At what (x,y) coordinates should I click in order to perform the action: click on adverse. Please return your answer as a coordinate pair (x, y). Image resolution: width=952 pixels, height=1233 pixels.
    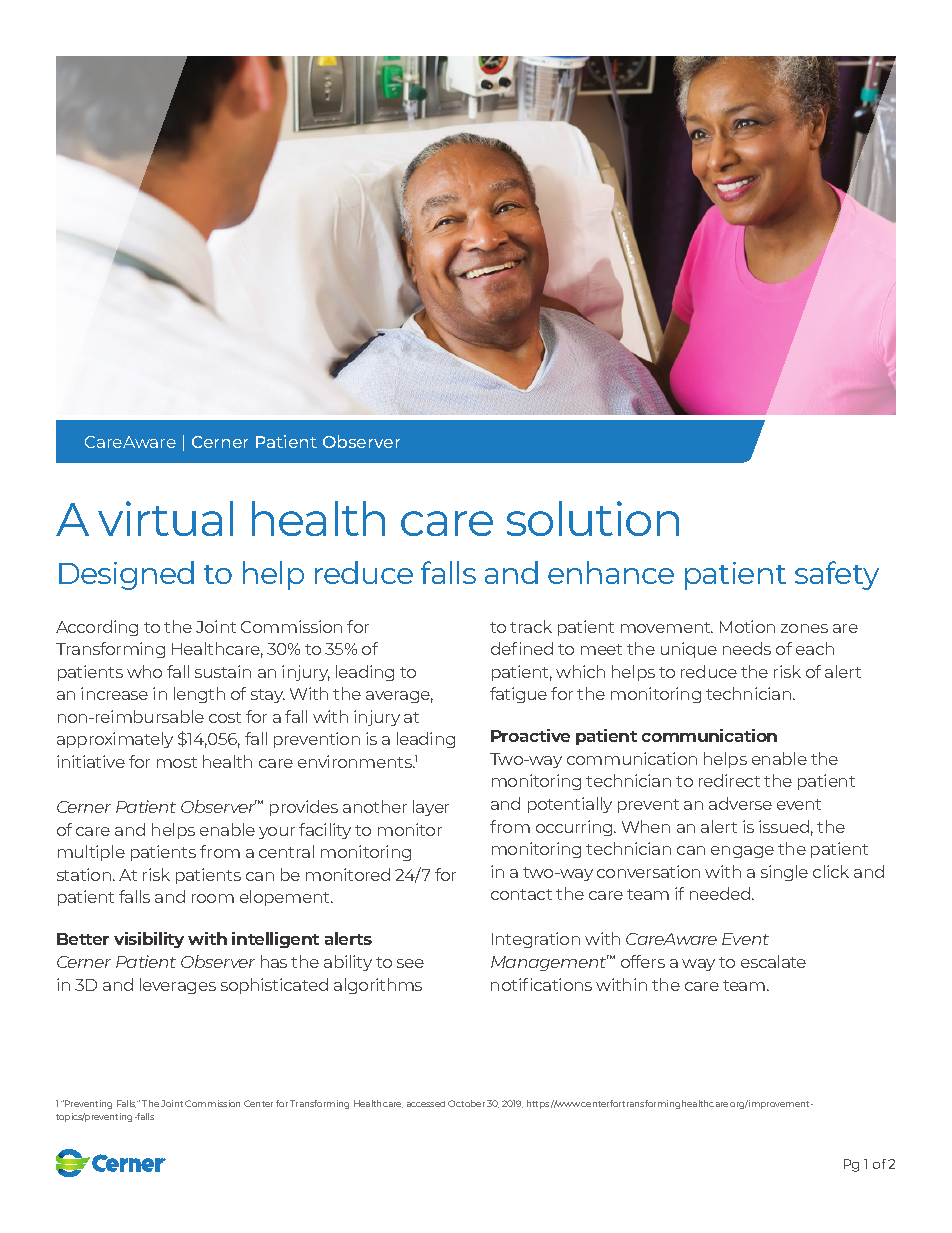
    Looking at the image, I should click on (740, 803).
